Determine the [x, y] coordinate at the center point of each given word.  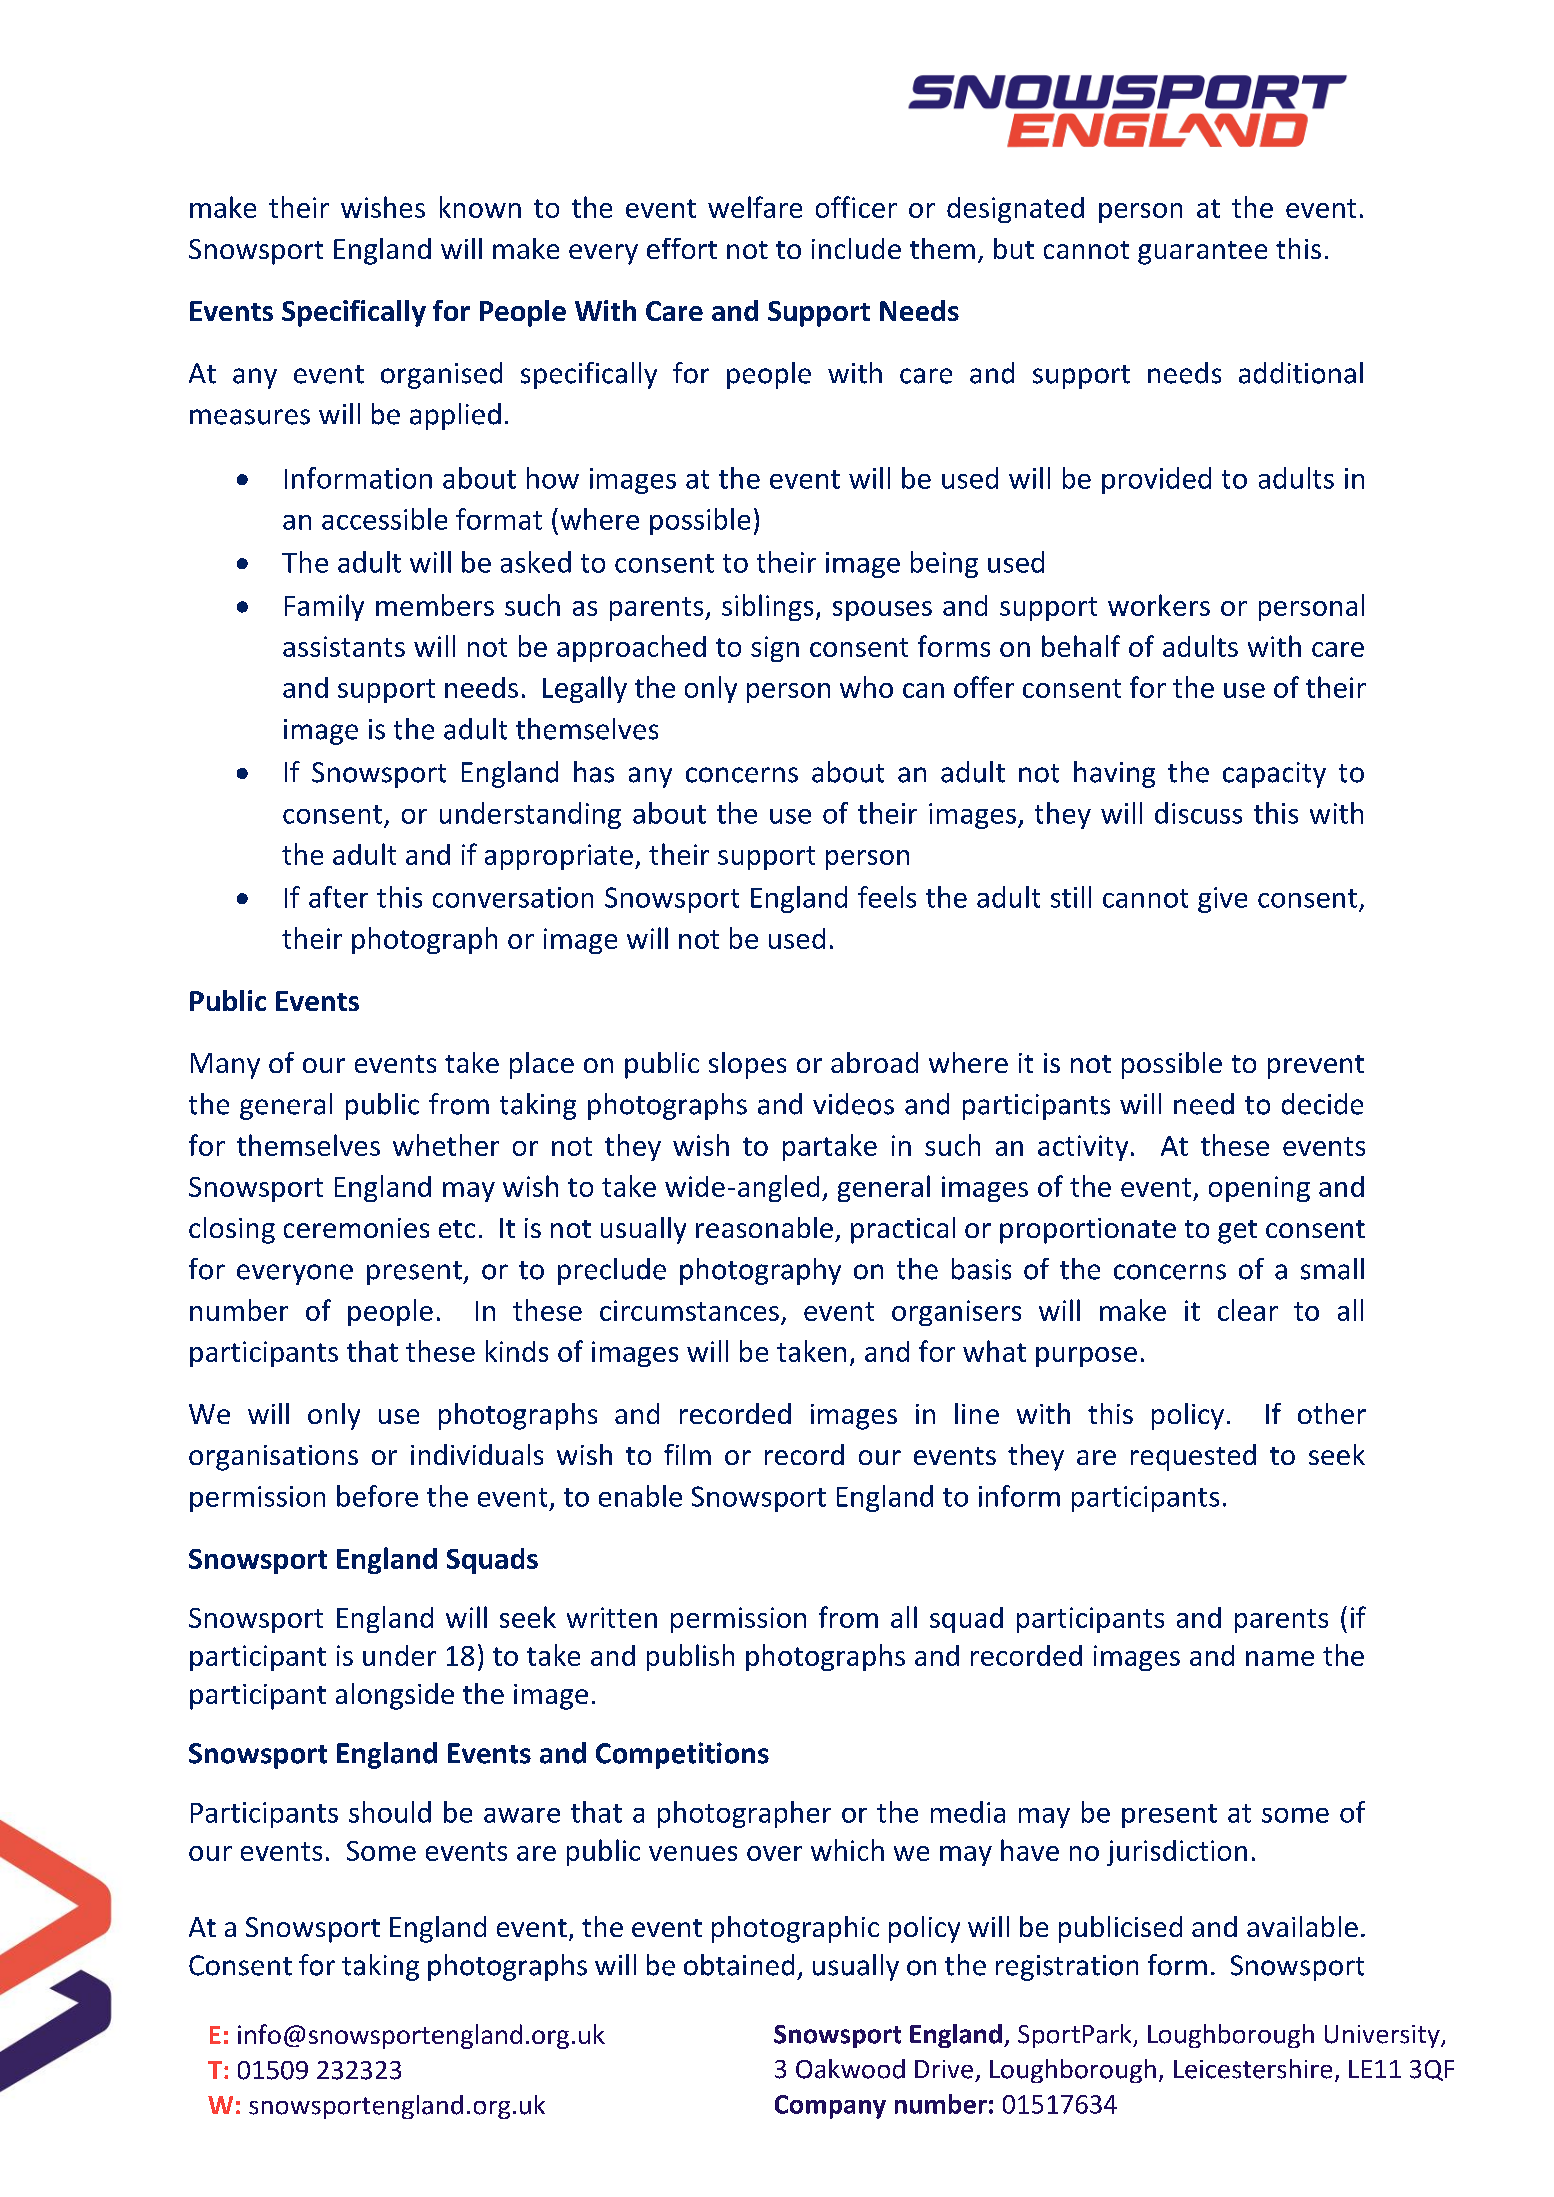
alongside [395, 1696]
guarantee [1202, 253]
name [1280, 1658]
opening [1259, 1189]
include [856, 248]
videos [853, 1104]
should [390, 1812]
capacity [1274, 775]
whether [446, 1145]
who [866, 687]
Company [830, 2107]
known [480, 207]
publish [690, 1657]
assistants [344, 646]
